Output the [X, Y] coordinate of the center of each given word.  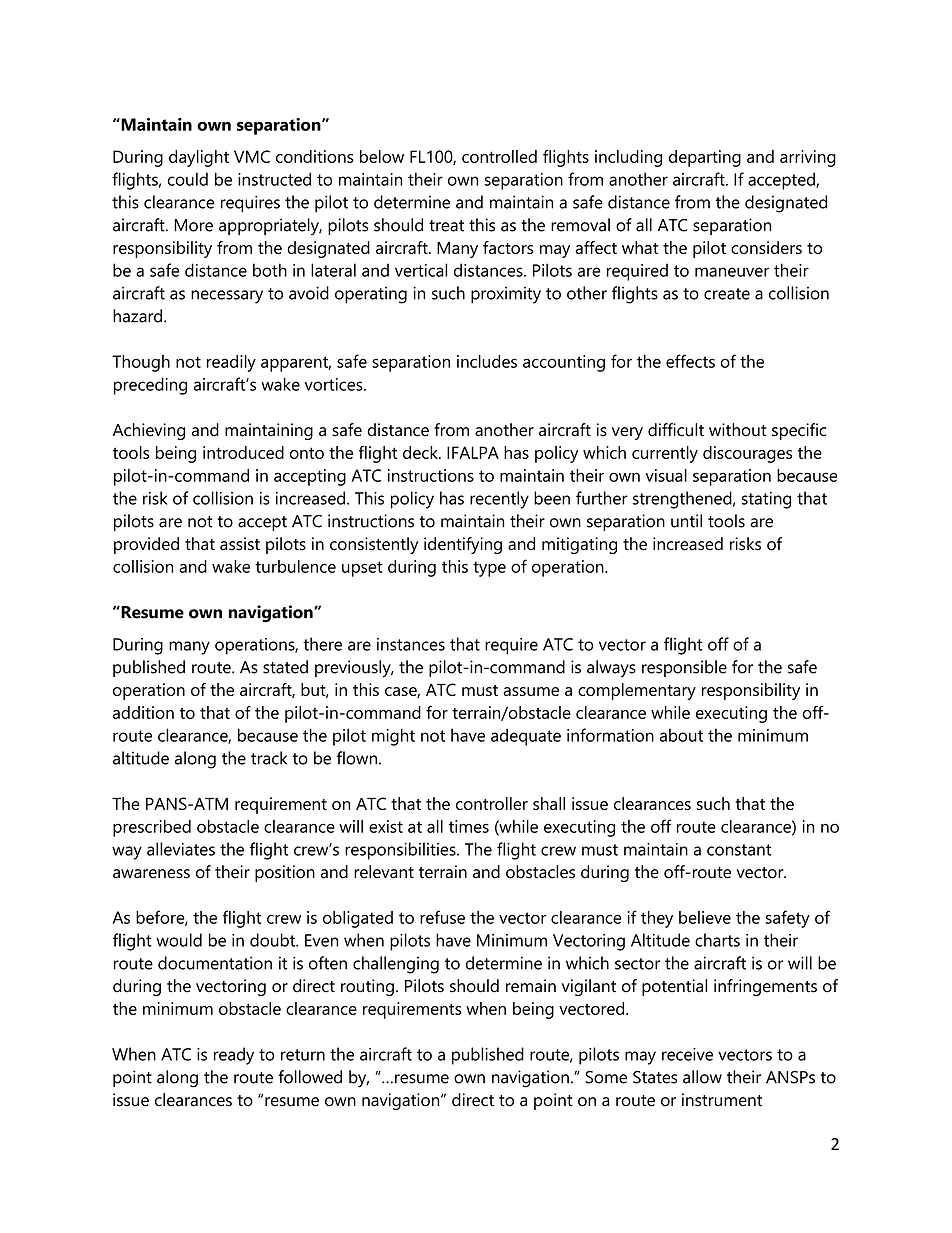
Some [606, 1077]
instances [411, 644]
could [187, 179]
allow [702, 1077]
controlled [499, 156]
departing [705, 158]
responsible [684, 668]
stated [285, 667]
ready [234, 1056]
